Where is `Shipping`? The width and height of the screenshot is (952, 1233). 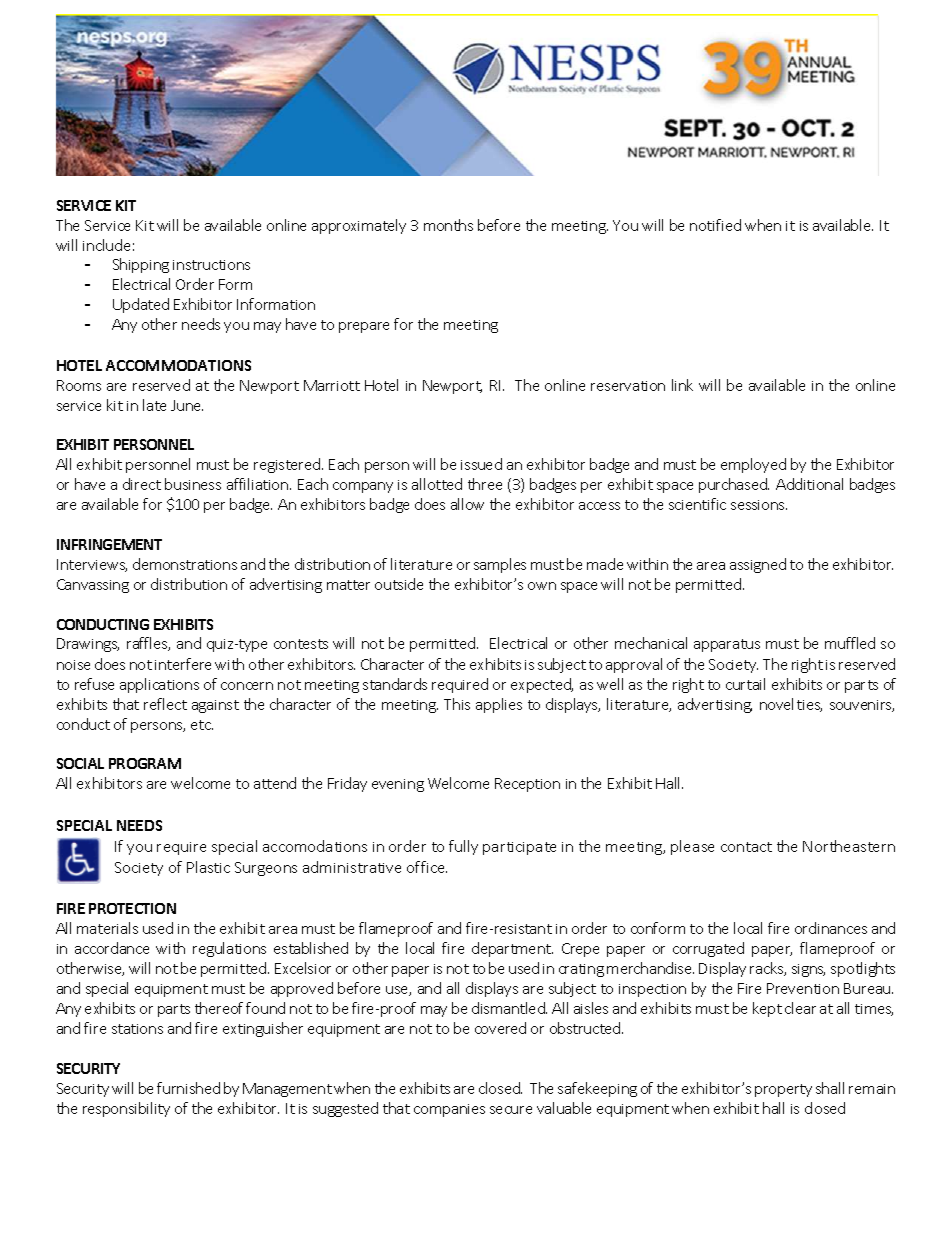 Shipping is located at coordinates (141, 265).
